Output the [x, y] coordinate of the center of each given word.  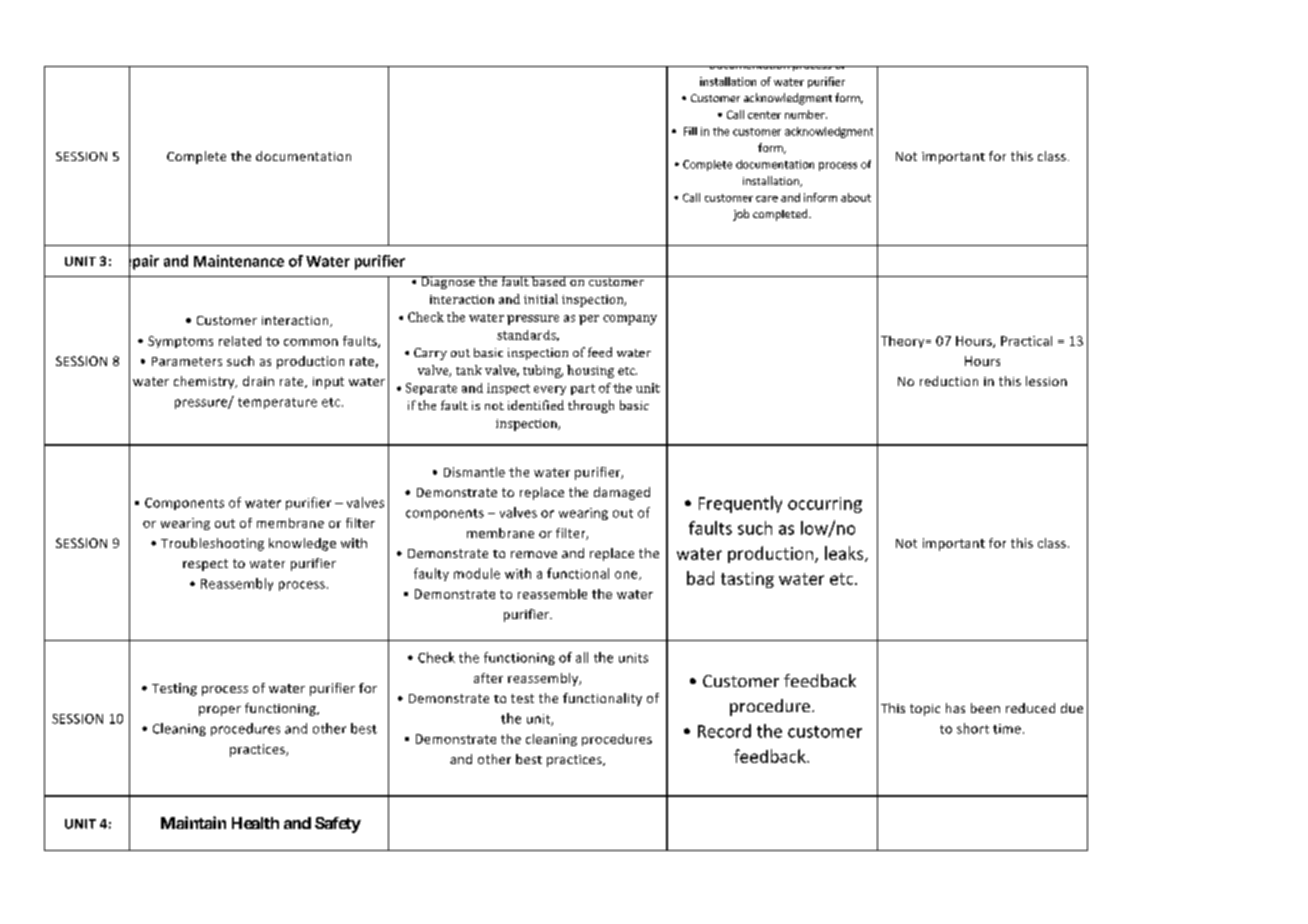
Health [255, 823]
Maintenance [239, 261]
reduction [949, 381]
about [856, 197]
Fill [690, 131]
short [973, 728]
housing [590, 371]
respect [205, 565]
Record [724, 731]
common [311, 342]
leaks [845, 554]
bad [700, 578]
